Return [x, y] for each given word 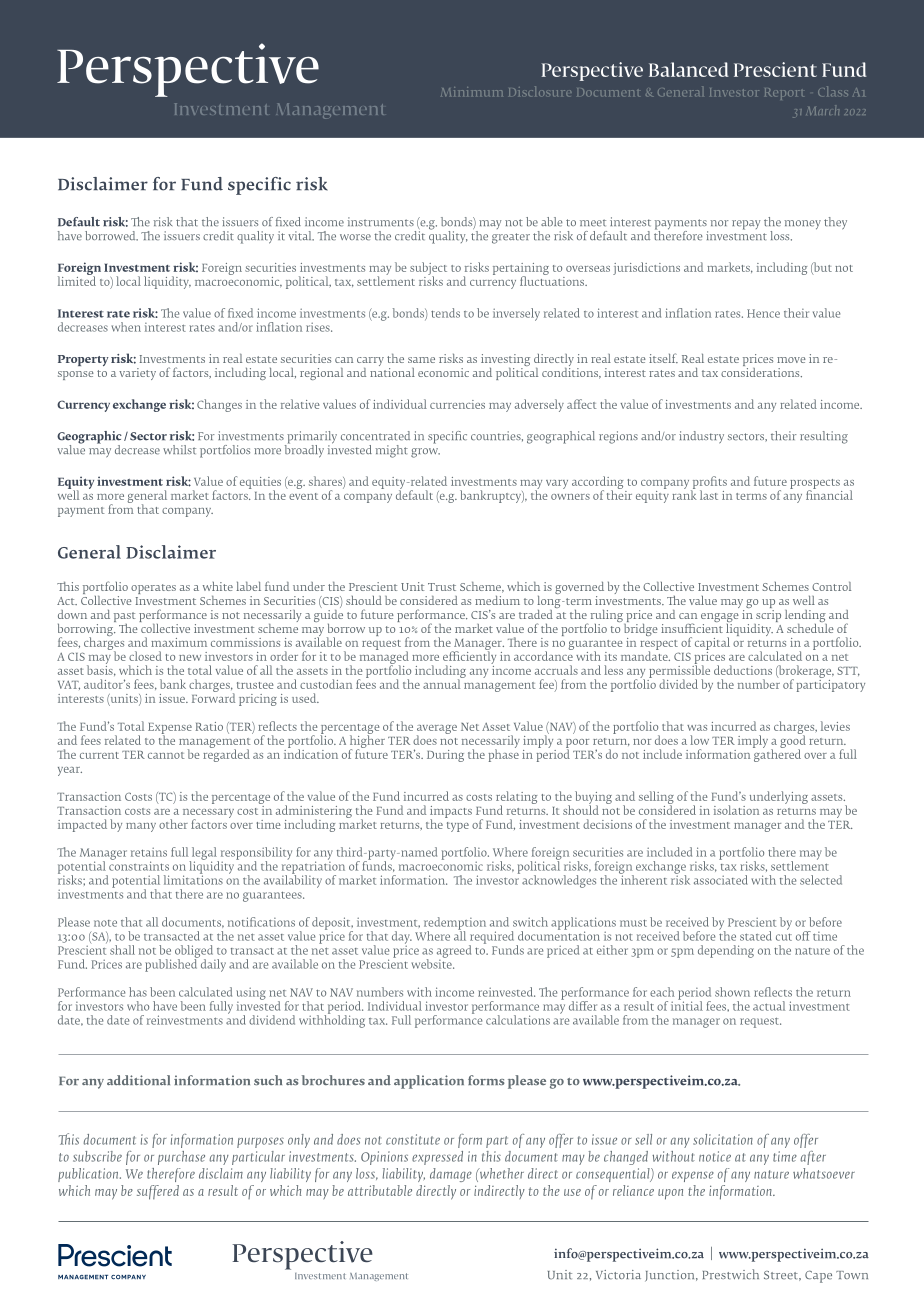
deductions [743, 670]
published [172, 964]
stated [756, 936]
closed [145, 656]
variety [137, 374]
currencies [457, 404]
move [791, 360]
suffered [158, 1192]
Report [784, 94]
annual [443, 683]
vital [301, 236]
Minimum [472, 91]
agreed [454, 951]
